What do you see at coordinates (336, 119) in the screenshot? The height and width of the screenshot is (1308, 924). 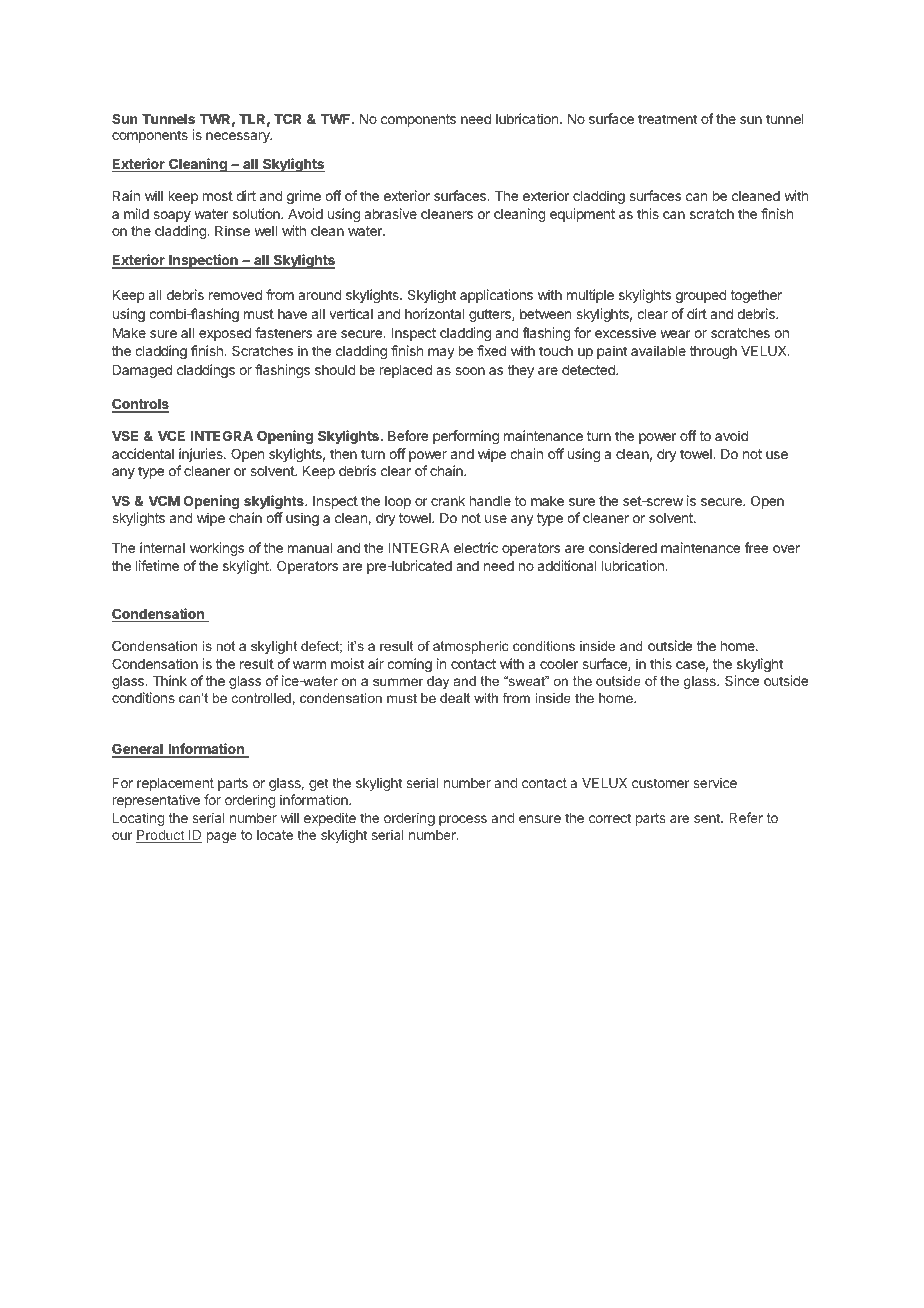 I see `TWF` at bounding box center [336, 119].
